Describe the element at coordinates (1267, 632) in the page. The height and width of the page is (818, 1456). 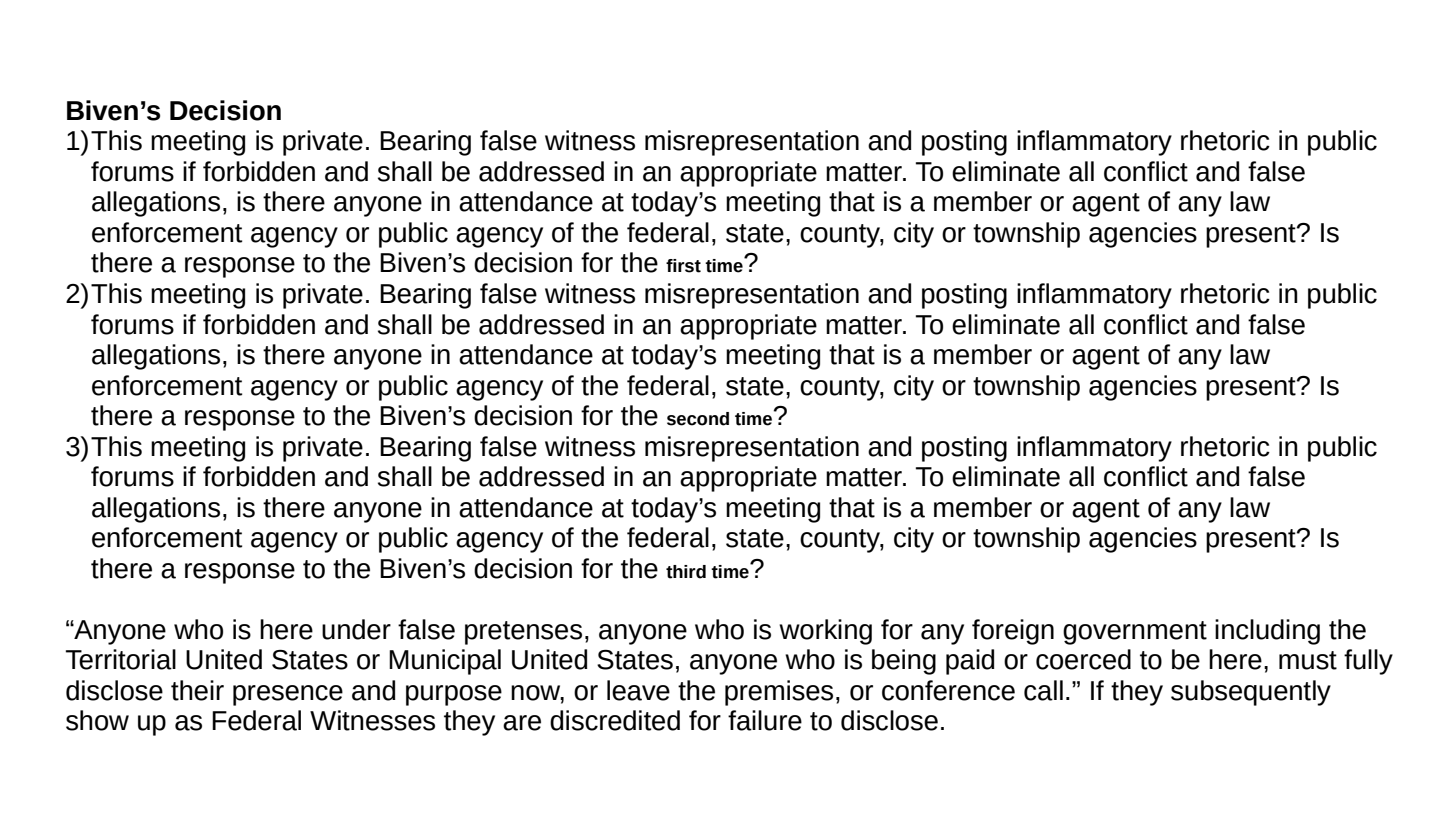
I see `including` at that location.
